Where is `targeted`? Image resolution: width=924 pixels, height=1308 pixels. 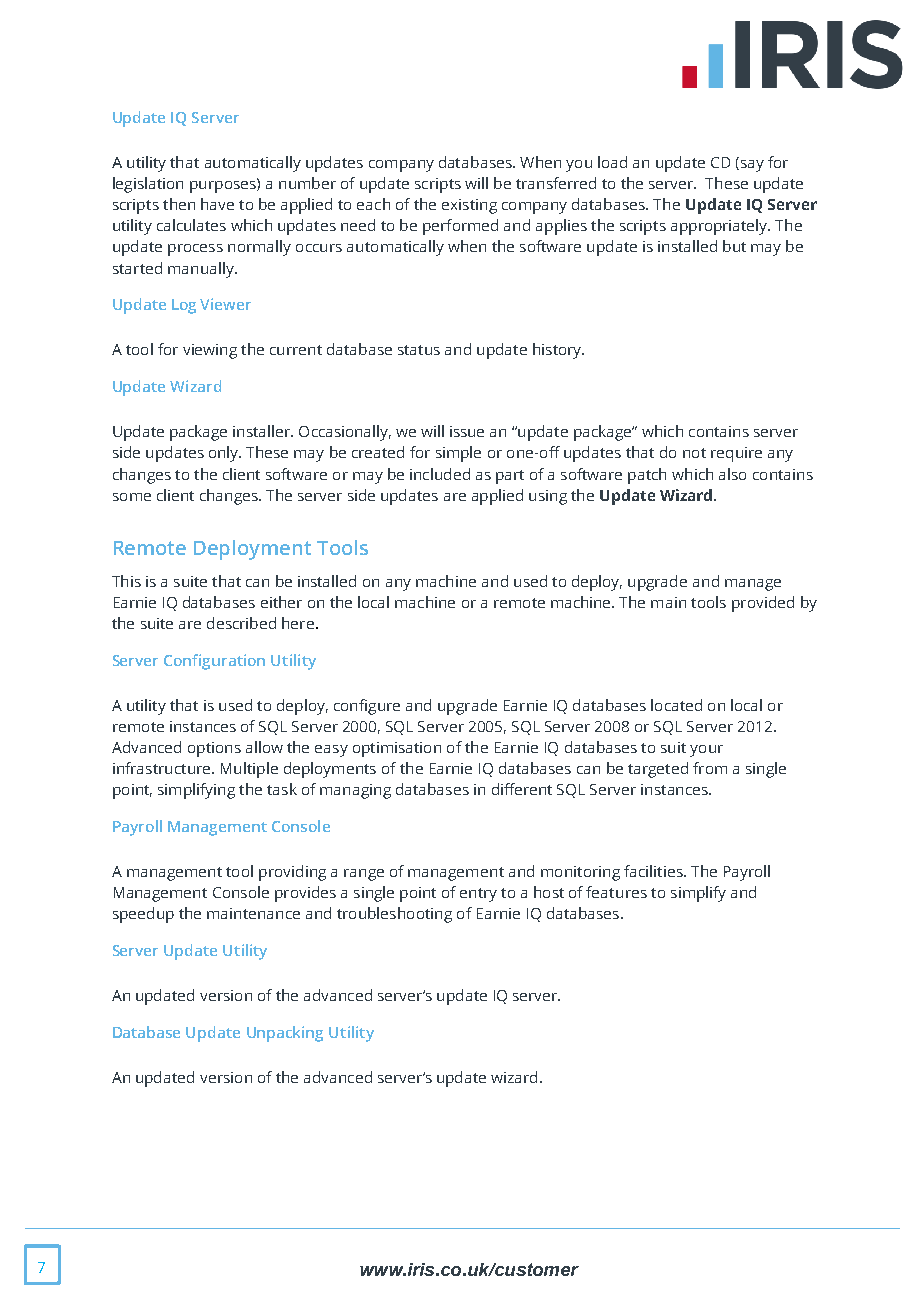
targeted is located at coordinates (658, 770).
